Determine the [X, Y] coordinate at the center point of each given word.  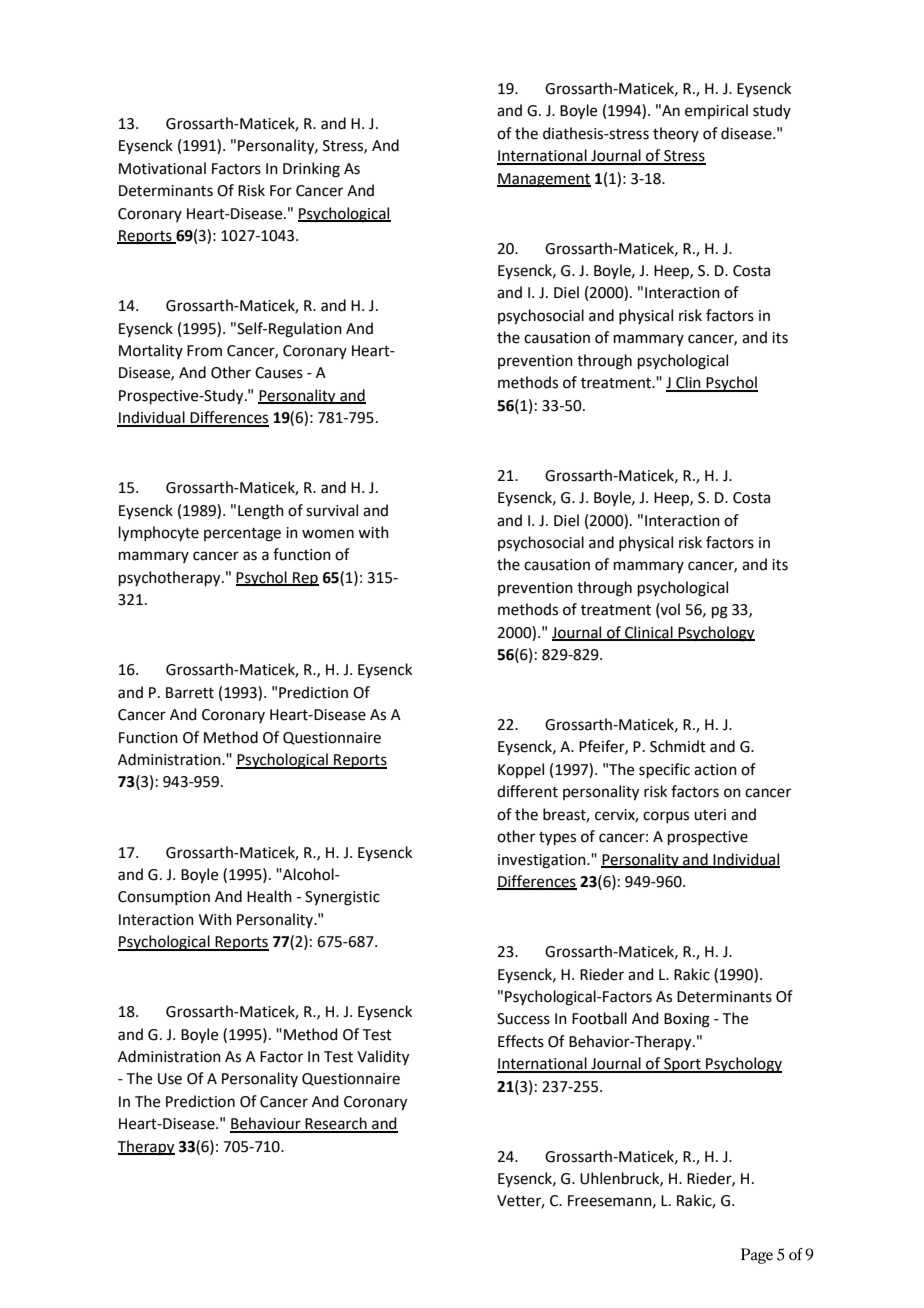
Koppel [521, 770]
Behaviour [266, 1124]
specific [664, 770]
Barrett [190, 693]
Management [544, 180]
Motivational [162, 168]
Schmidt [678, 746]
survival [332, 510]
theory [676, 134]
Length [261, 512]
